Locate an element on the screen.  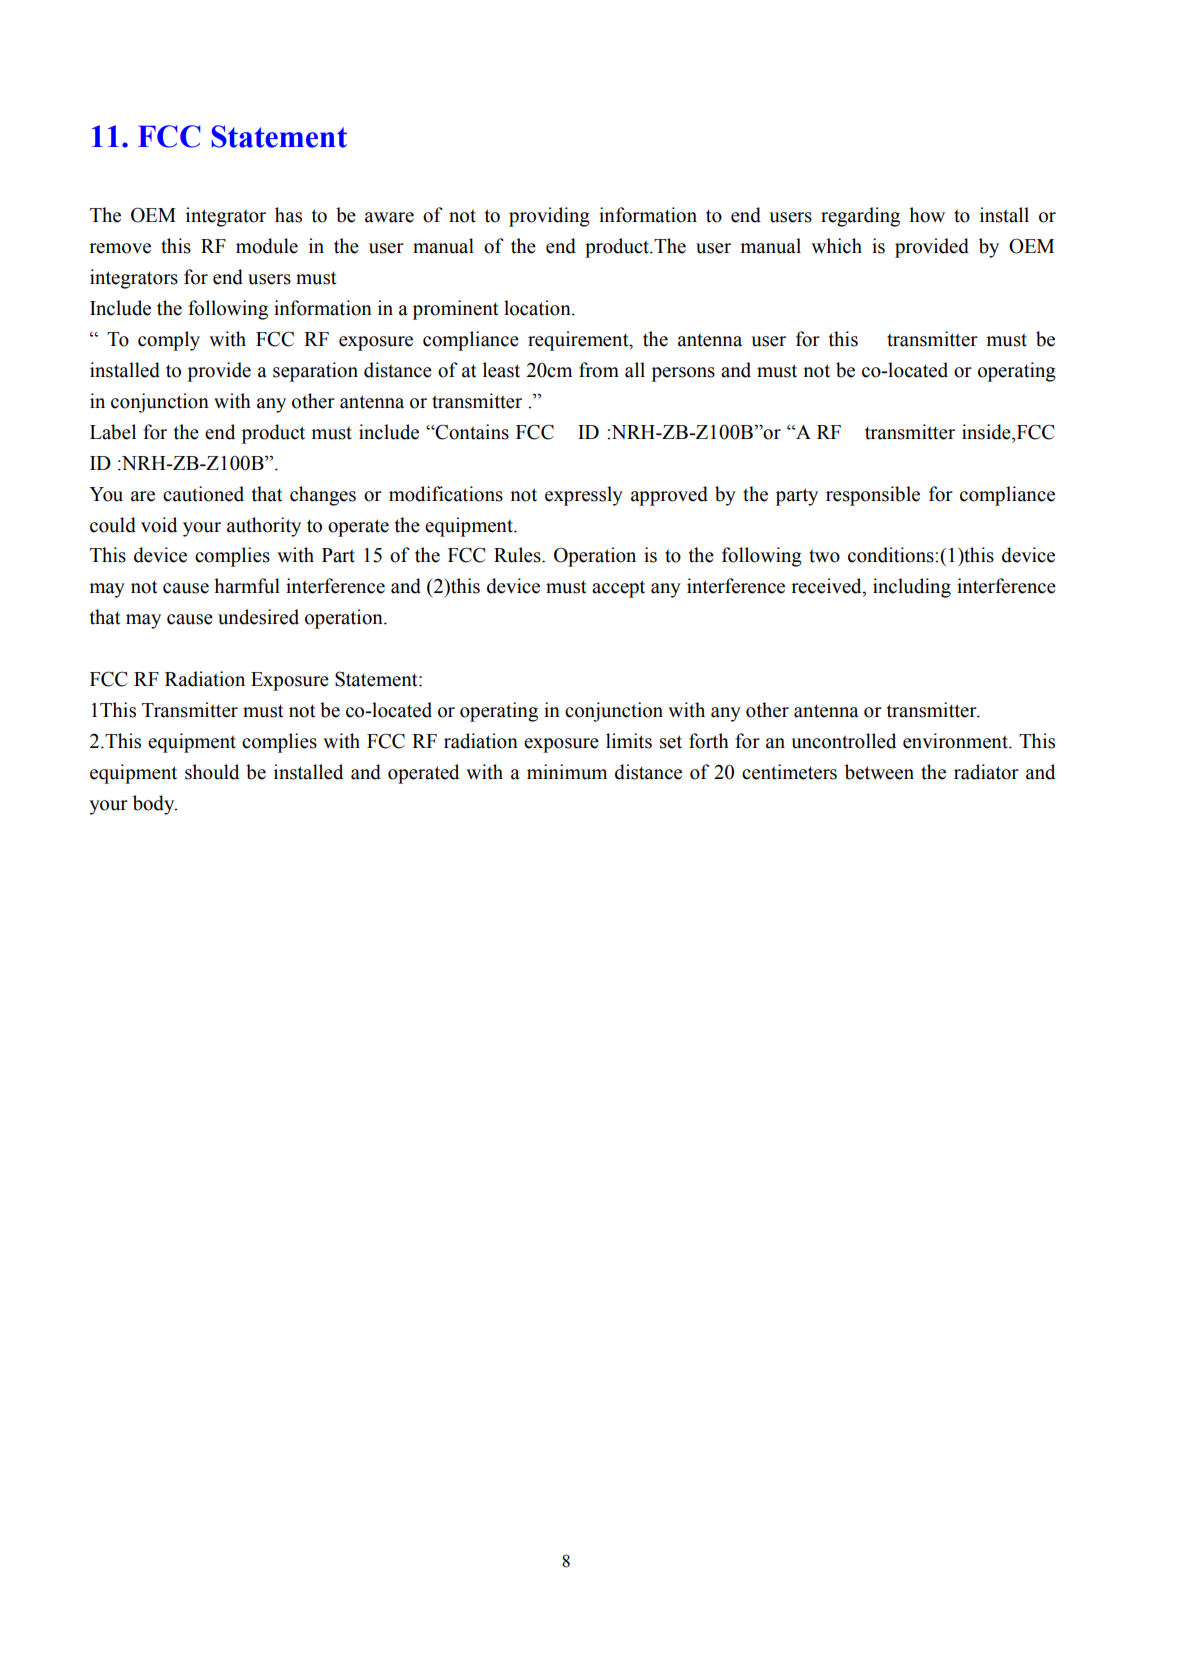
accept is located at coordinates (618, 589).
